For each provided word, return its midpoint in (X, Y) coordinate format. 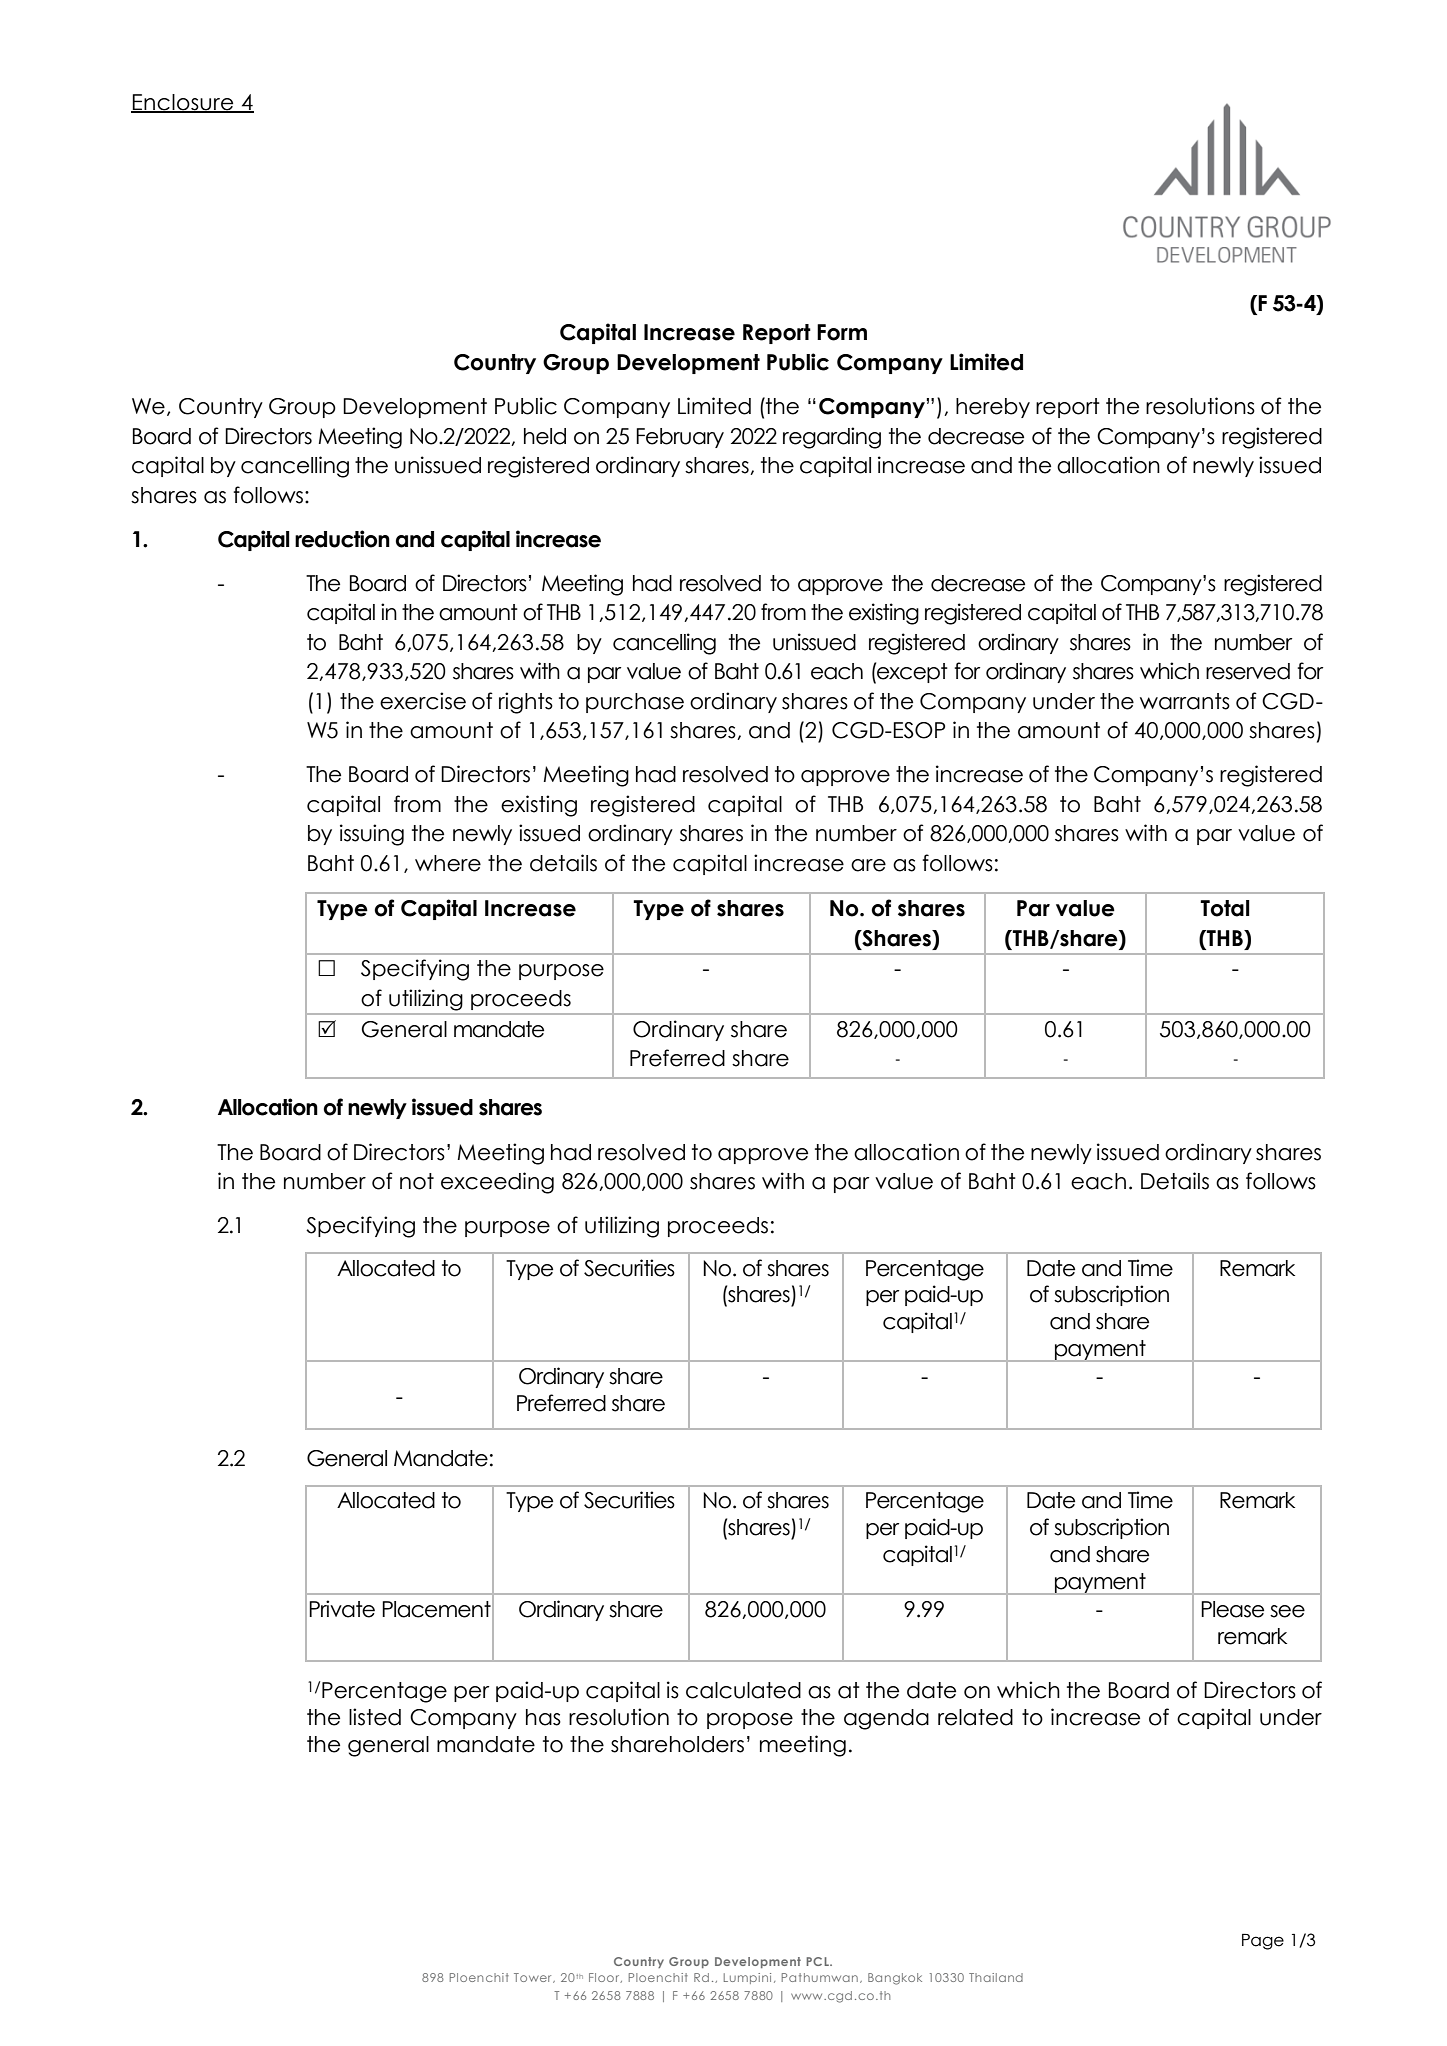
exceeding (497, 1183)
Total (1225, 908)
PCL (818, 1961)
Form (842, 332)
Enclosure (183, 103)
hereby (993, 408)
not (417, 1181)
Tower (534, 1978)
